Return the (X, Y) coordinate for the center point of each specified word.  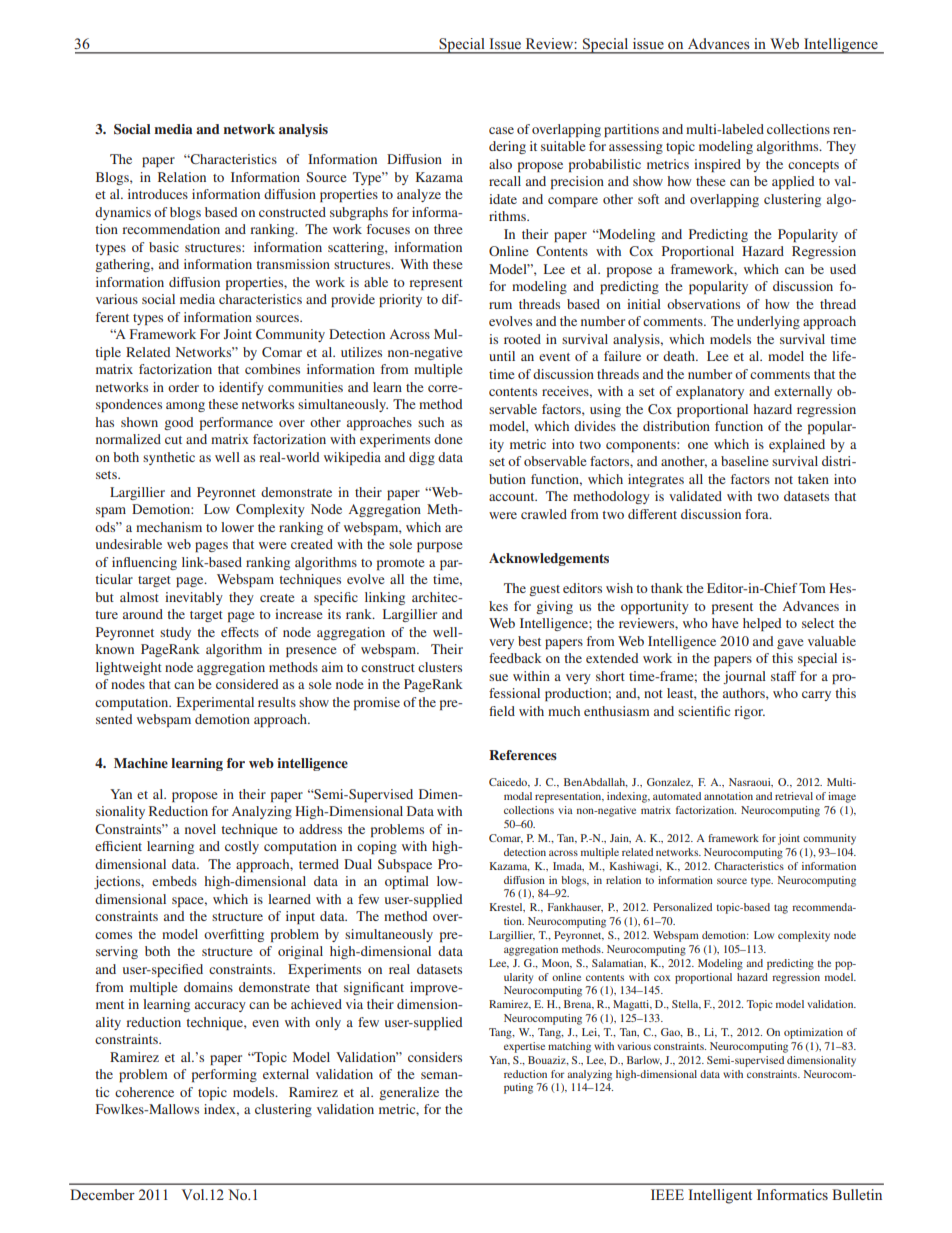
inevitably (194, 598)
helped (762, 624)
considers (435, 1057)
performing (224, 1075)
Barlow (644, 1061)
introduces (158, 194)
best (529, 641)
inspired (717, 165)
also (500, 164)
